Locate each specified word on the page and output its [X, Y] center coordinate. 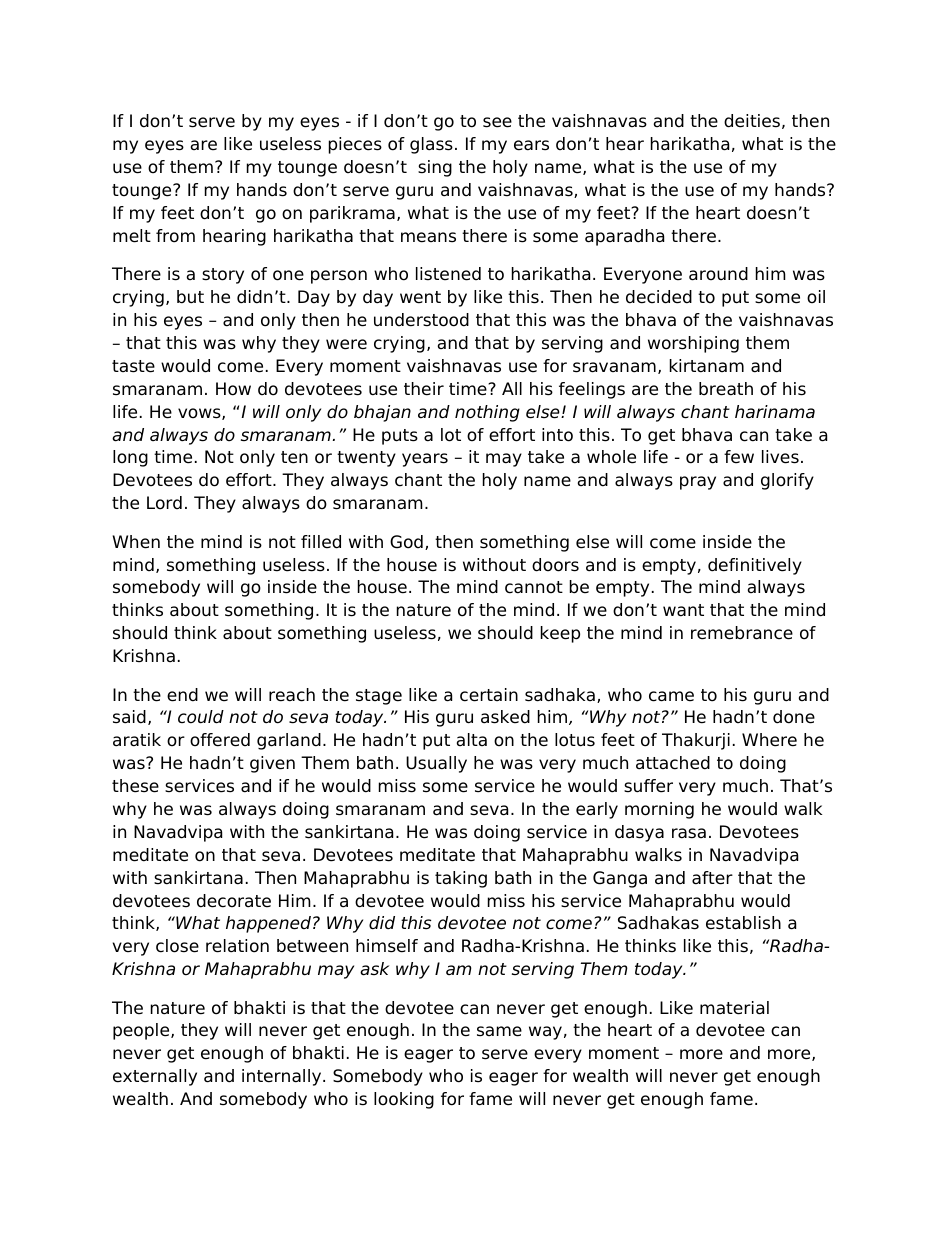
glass [431, 145]
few [739, 457]
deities [752, 121]
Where [769, 740]
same [499, 1031]
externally [155, 1077]
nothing [487, 413]
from [175, 236]
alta [472, 739]
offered [220, 740]
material [734, 1008]
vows [200, 414]
